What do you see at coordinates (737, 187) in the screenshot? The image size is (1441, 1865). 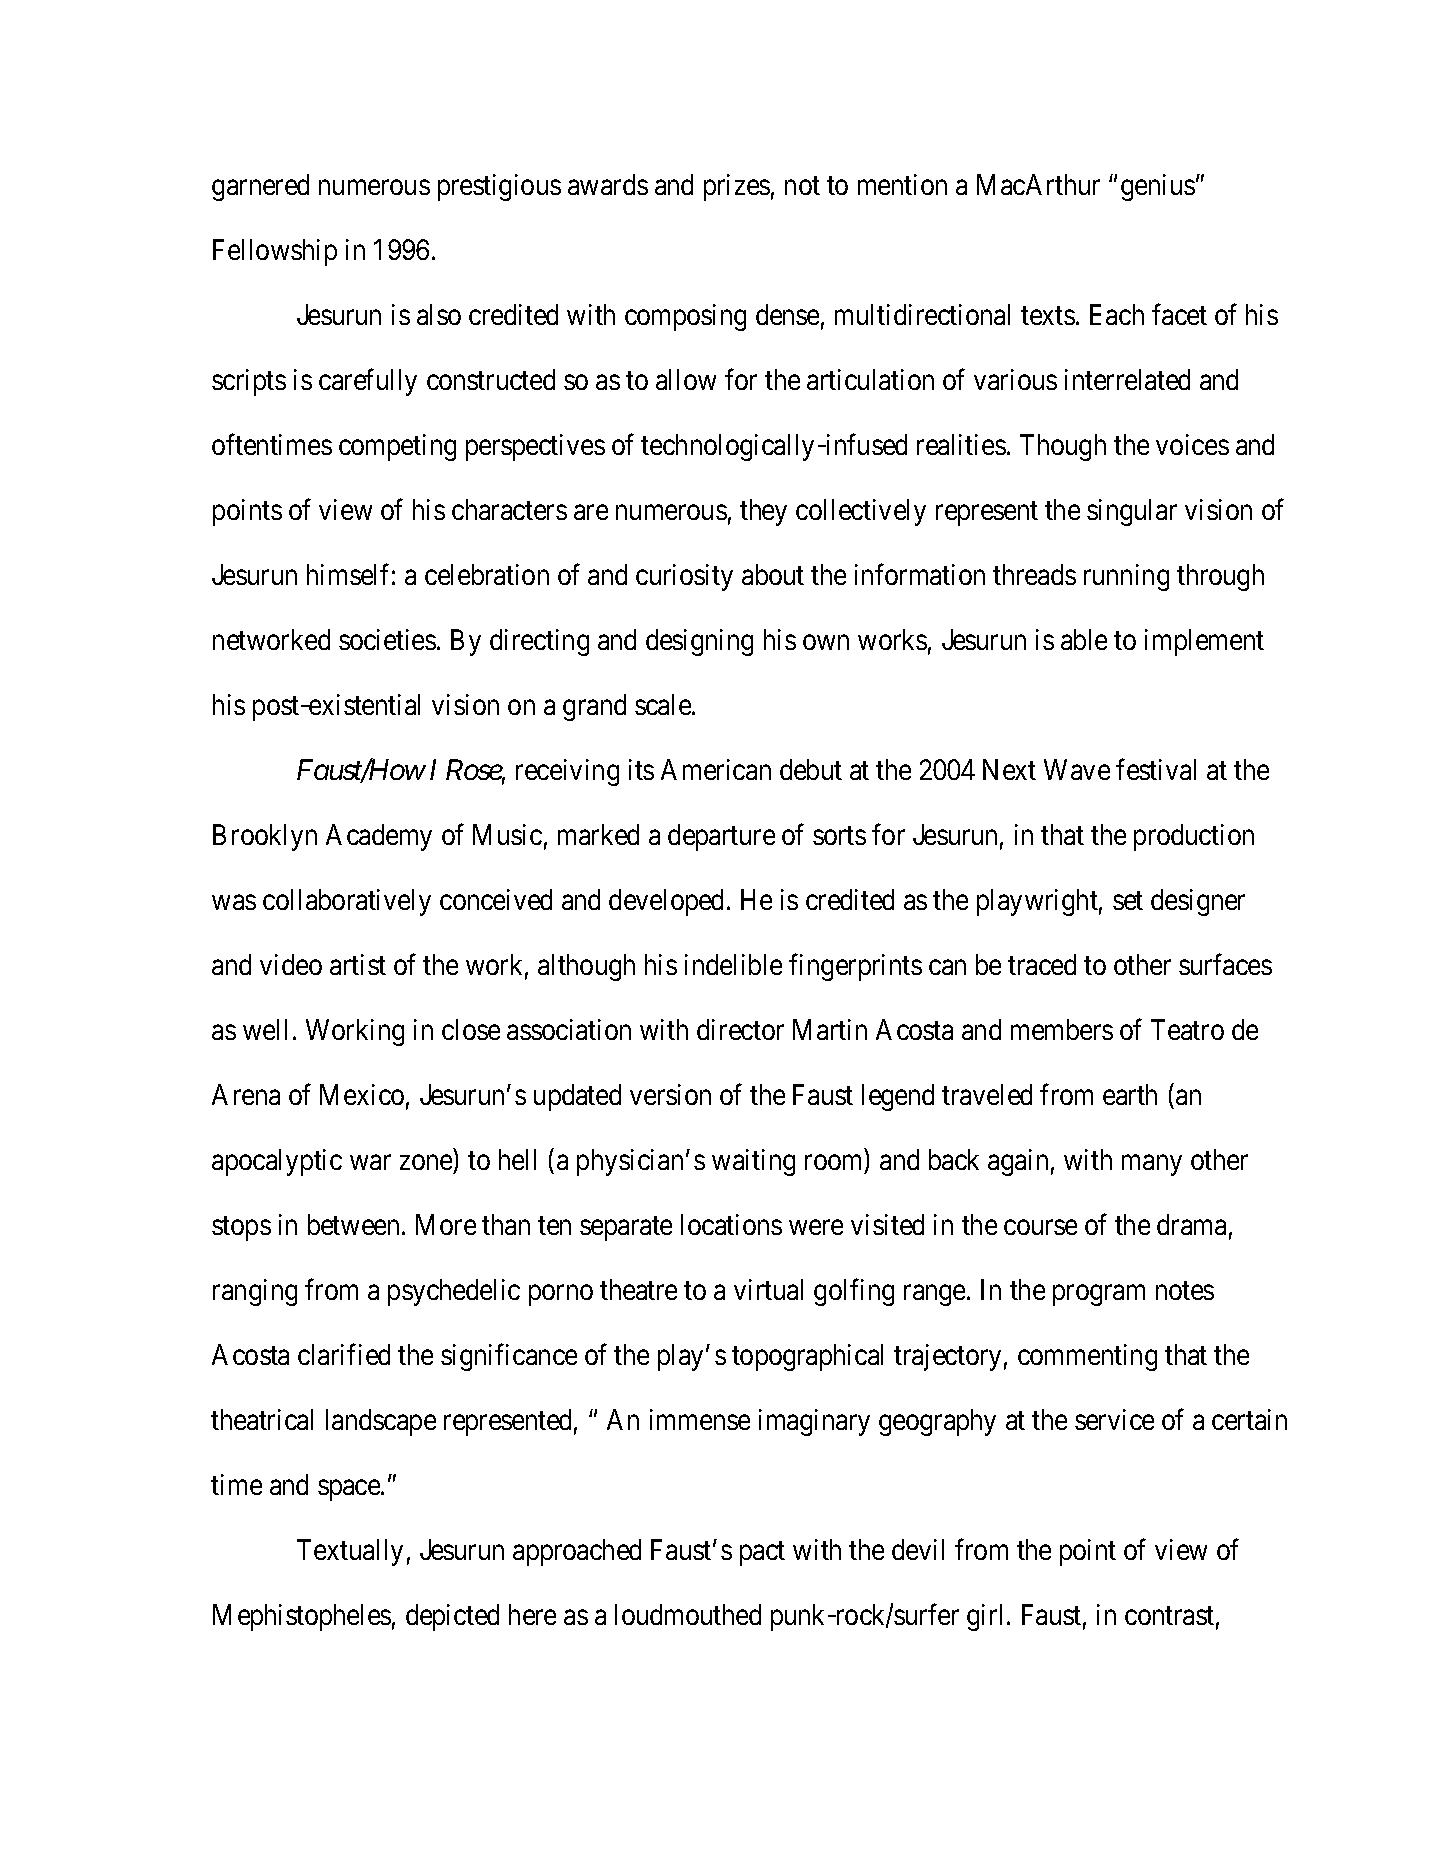 I see `prizes` at bounding box center [737, 187].
